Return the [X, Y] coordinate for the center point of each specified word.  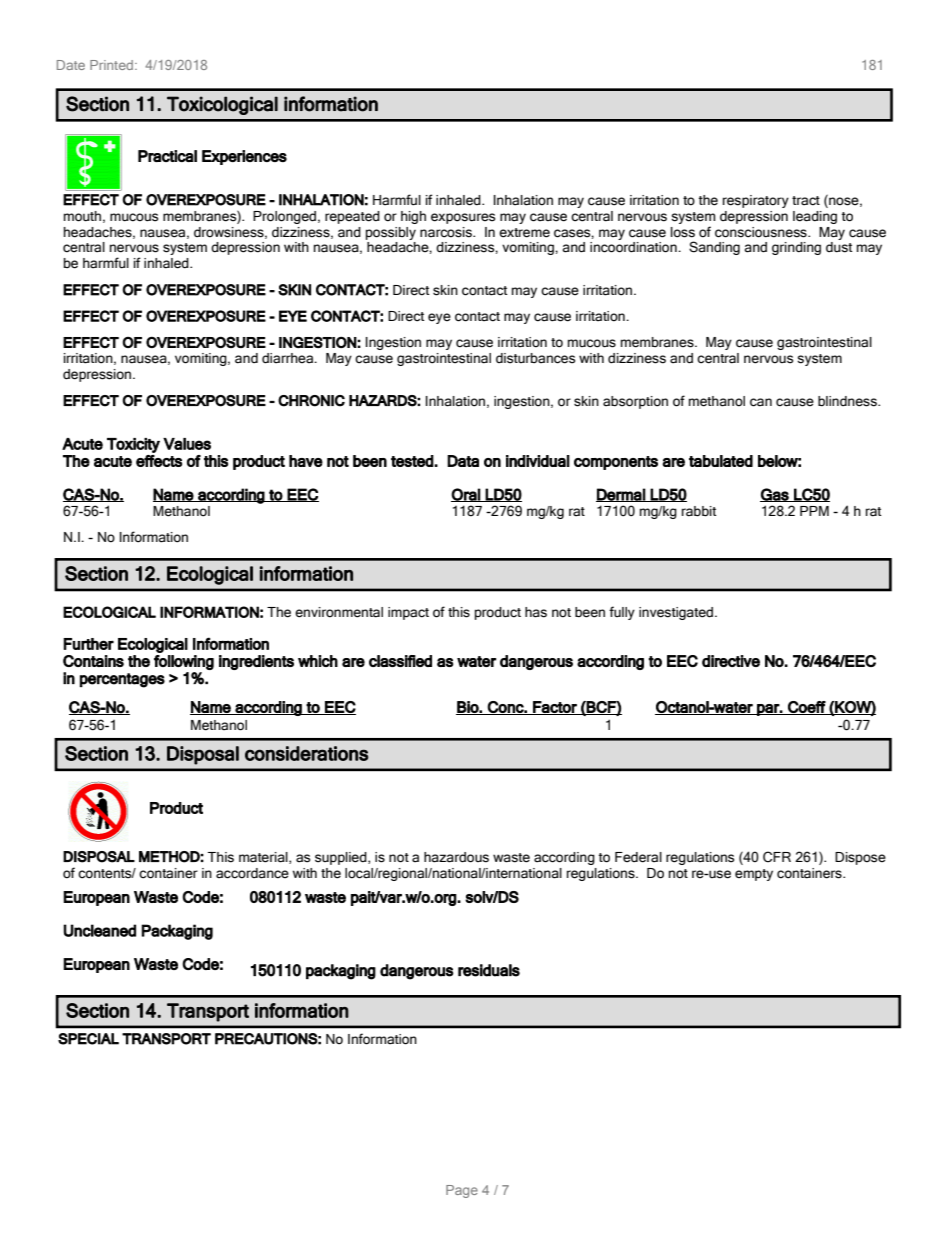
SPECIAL [88, 1039]
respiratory [756, 201]
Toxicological [222, 105]
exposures [463, 218]
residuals [489, 970]
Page [462, 1191]
